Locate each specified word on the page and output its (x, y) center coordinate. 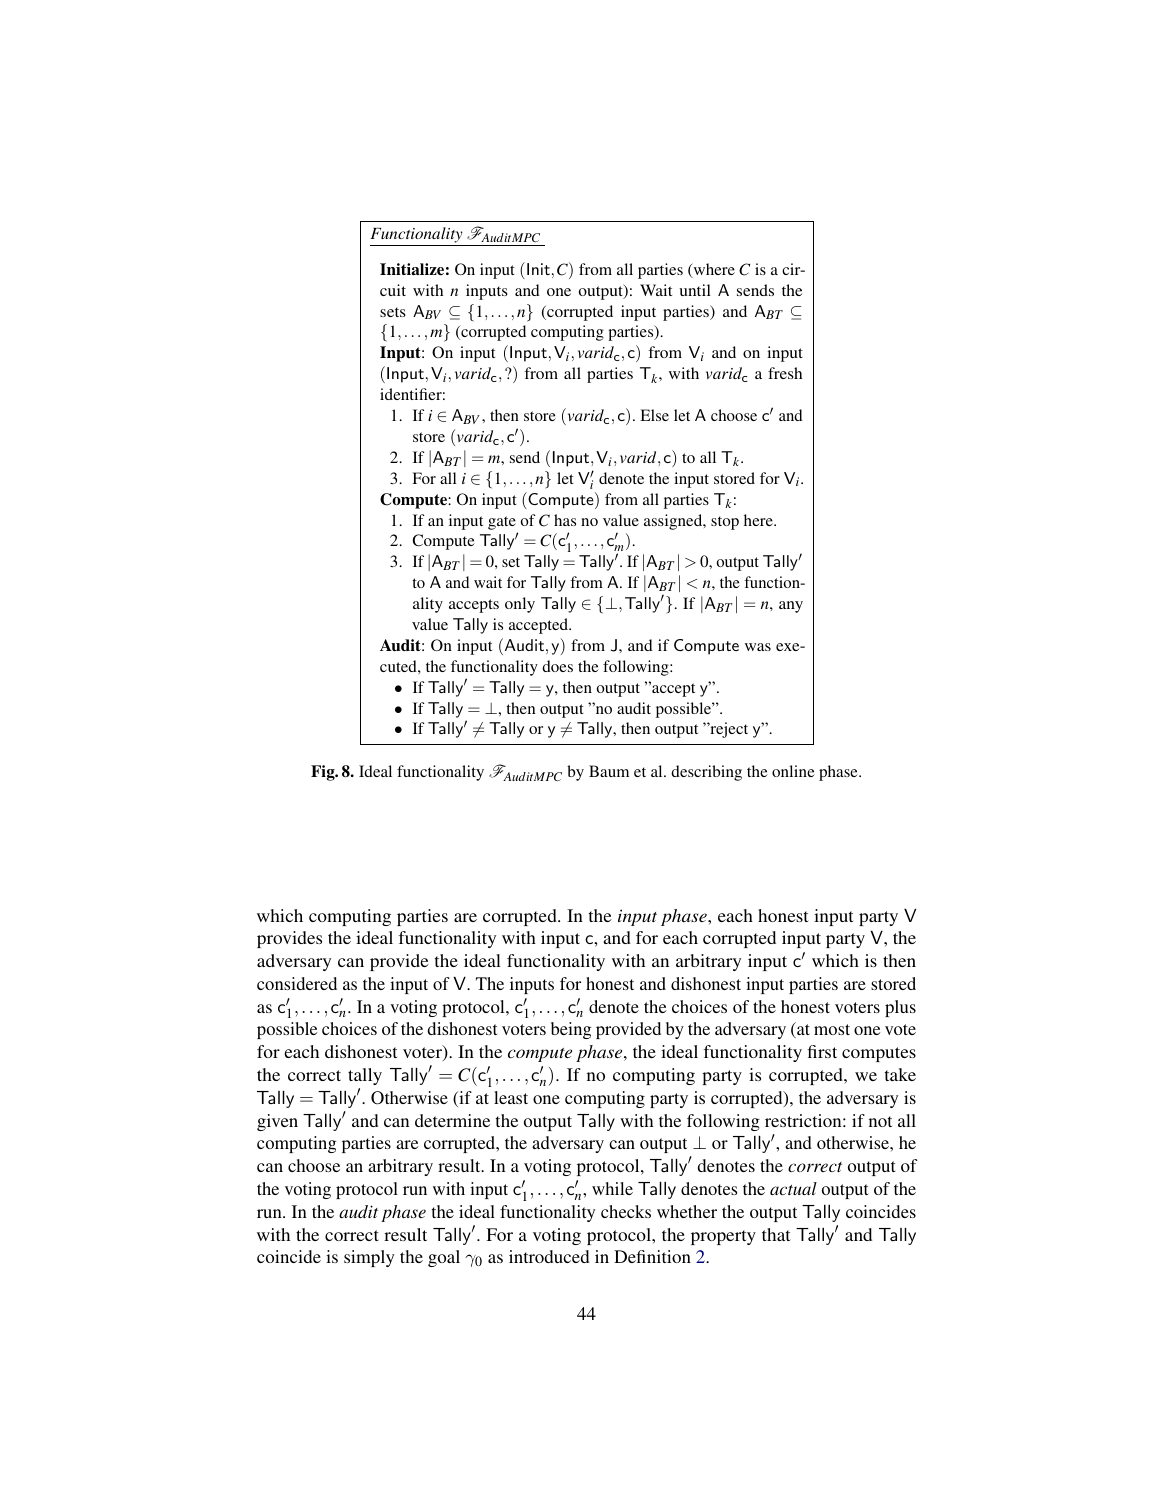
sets (393, 312)
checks (626, 1211)
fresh (785, 373)
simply (369, 1258)
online (793, 771)
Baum (609, 771)
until (695, 290)
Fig (324, 773)
